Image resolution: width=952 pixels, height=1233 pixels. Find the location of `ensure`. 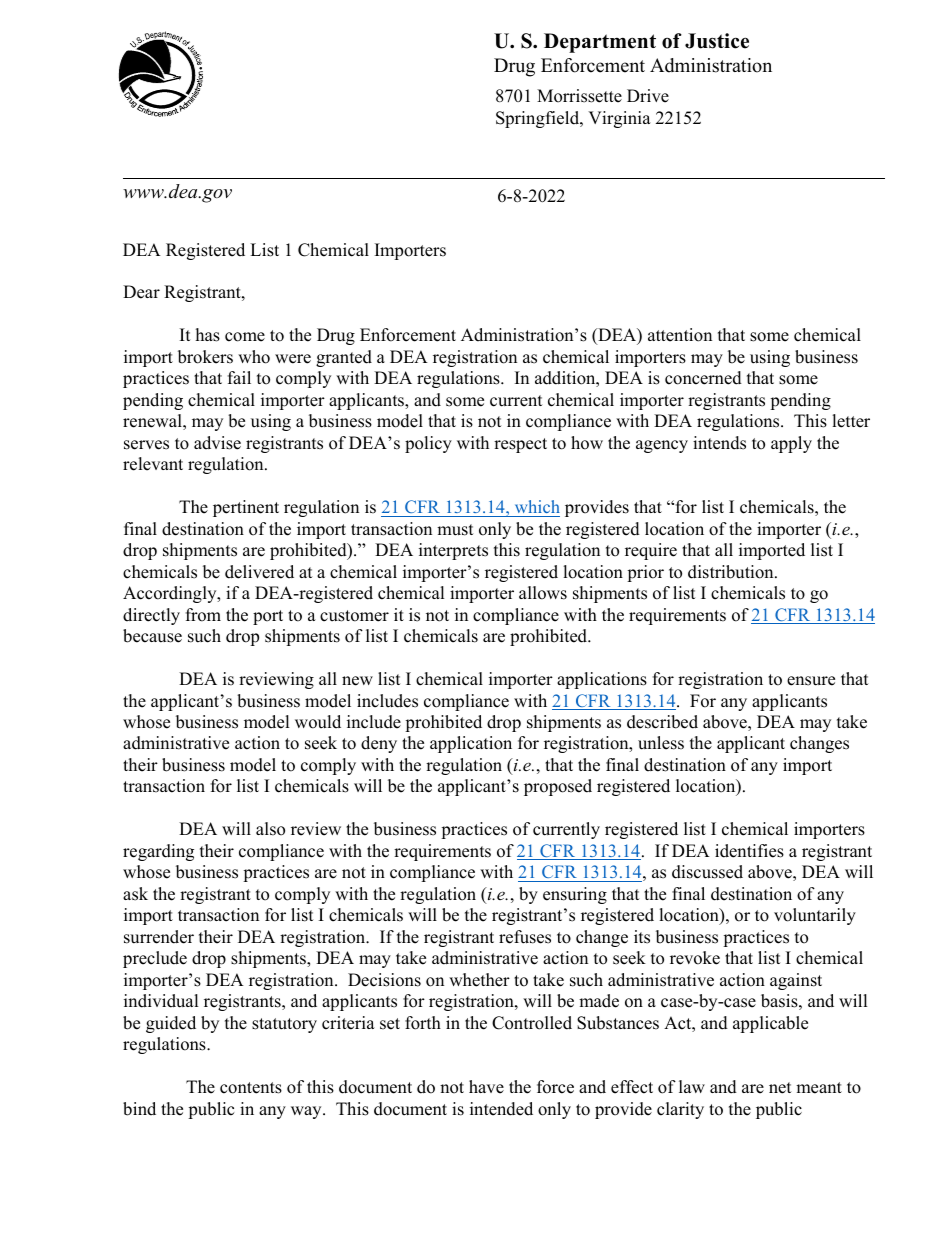

ensure is located at coordinates (811, 681).
